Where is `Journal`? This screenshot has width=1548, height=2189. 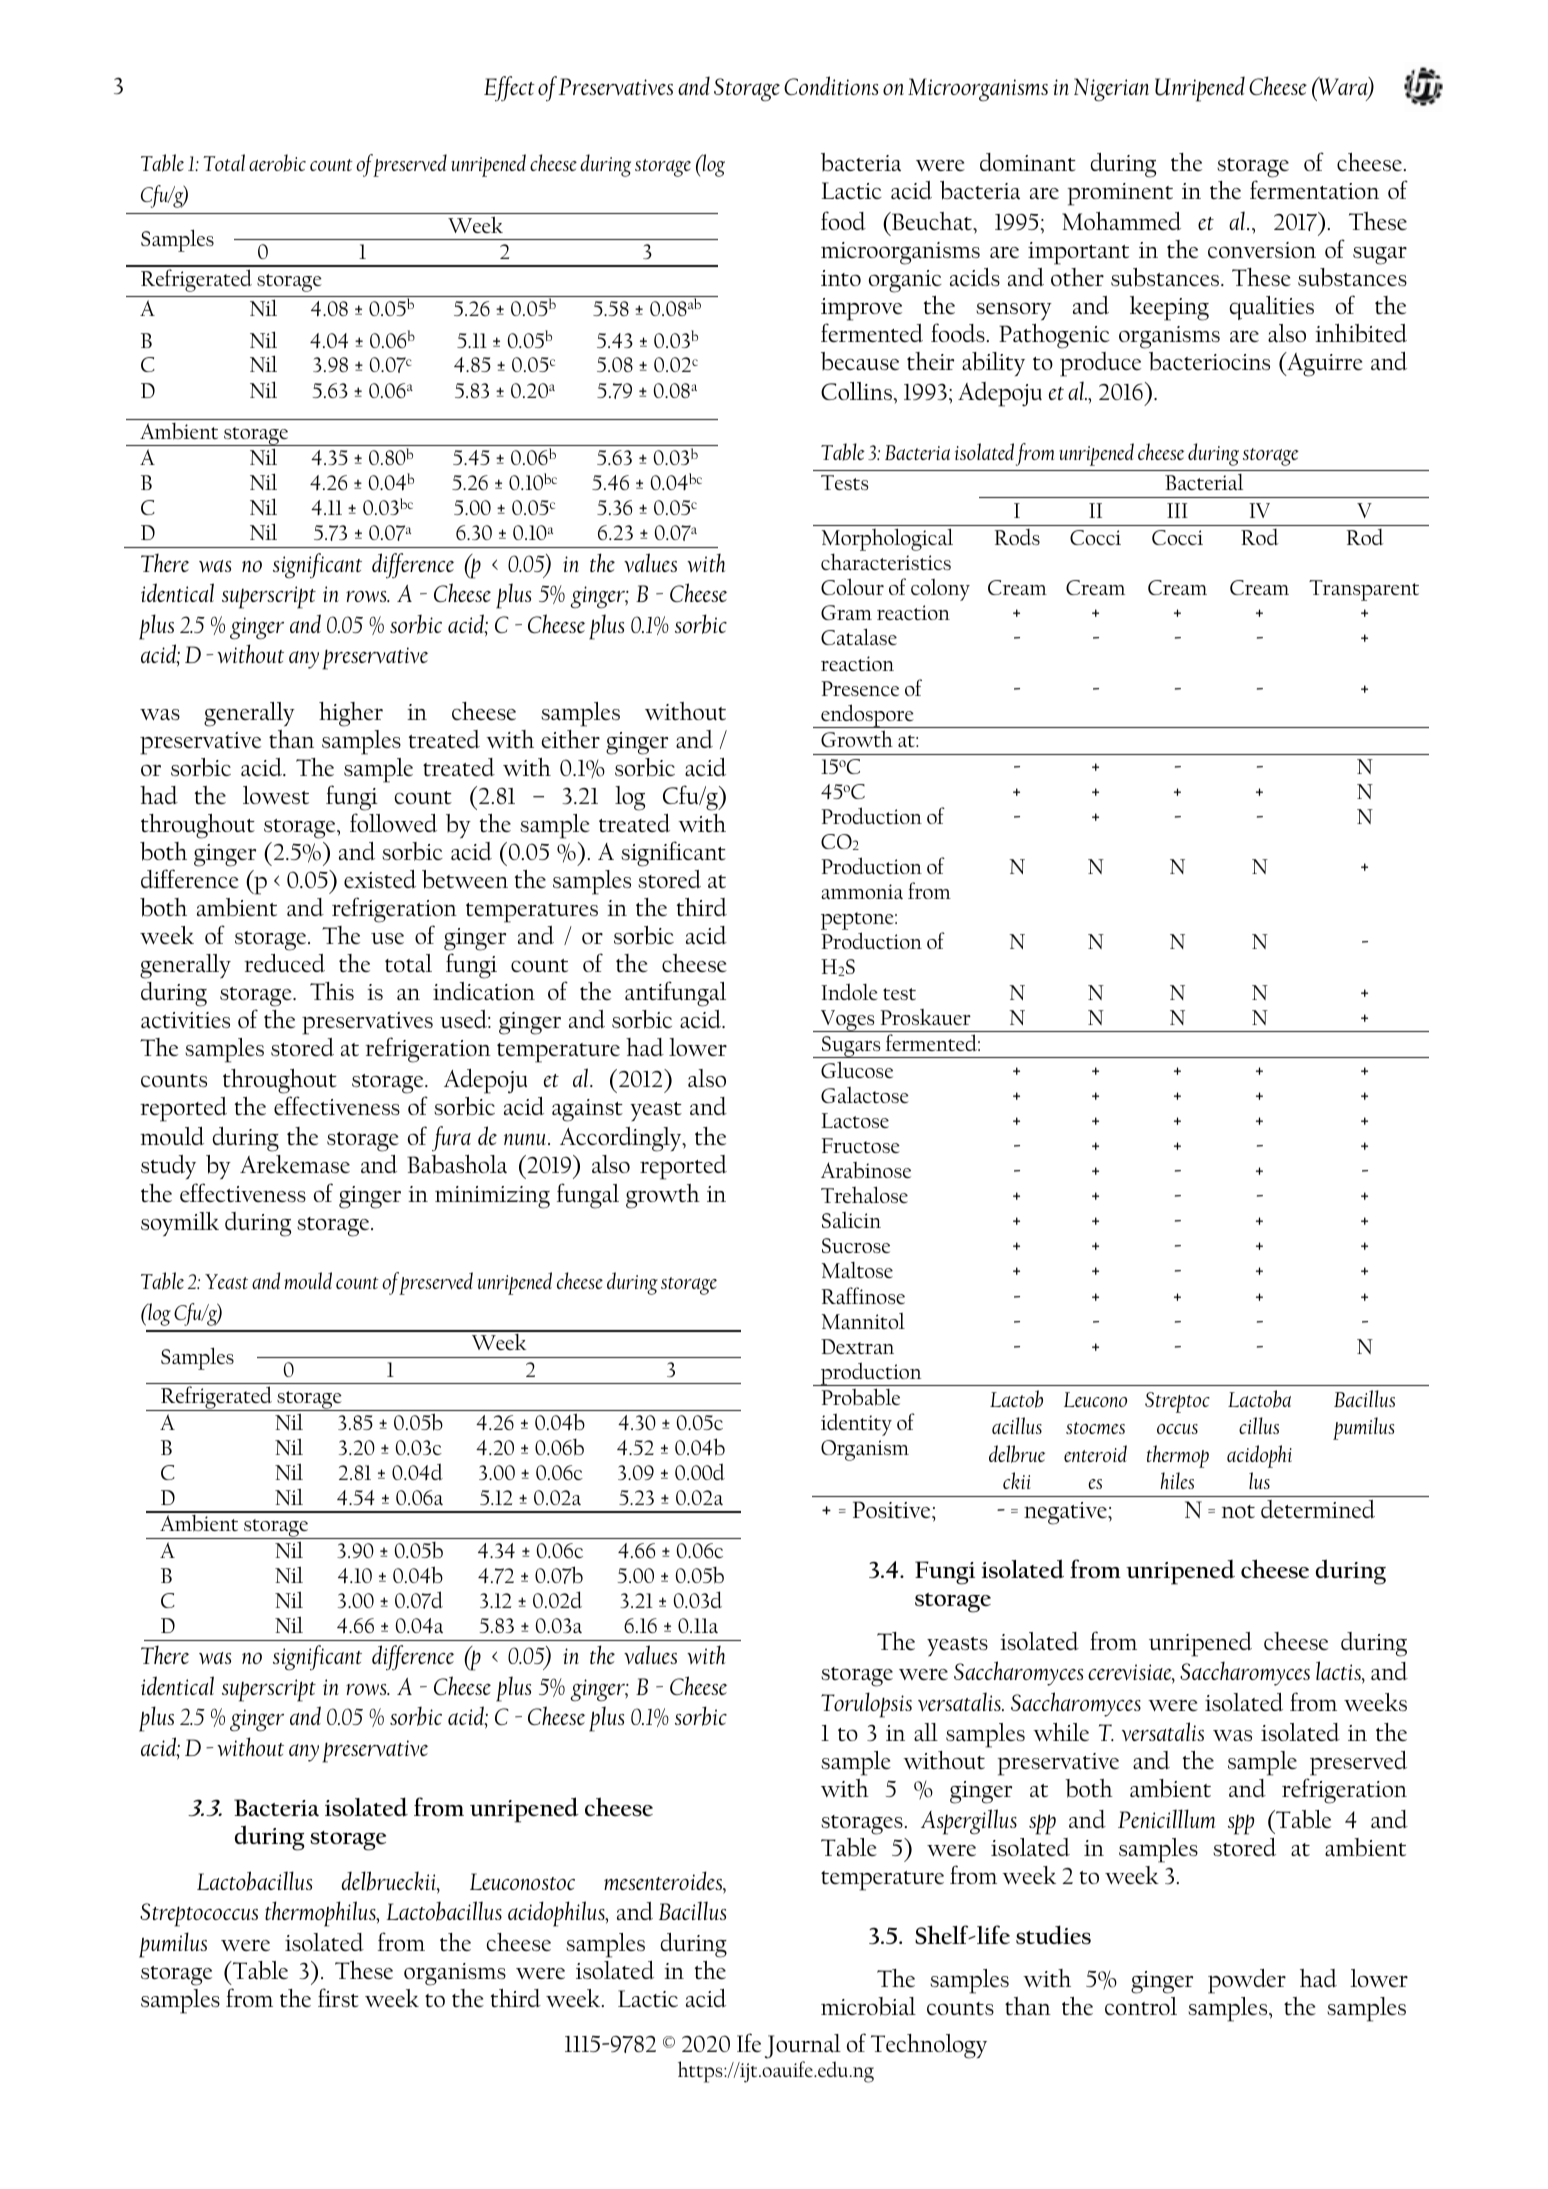 Journal is located at coordinates (803, 2048).
